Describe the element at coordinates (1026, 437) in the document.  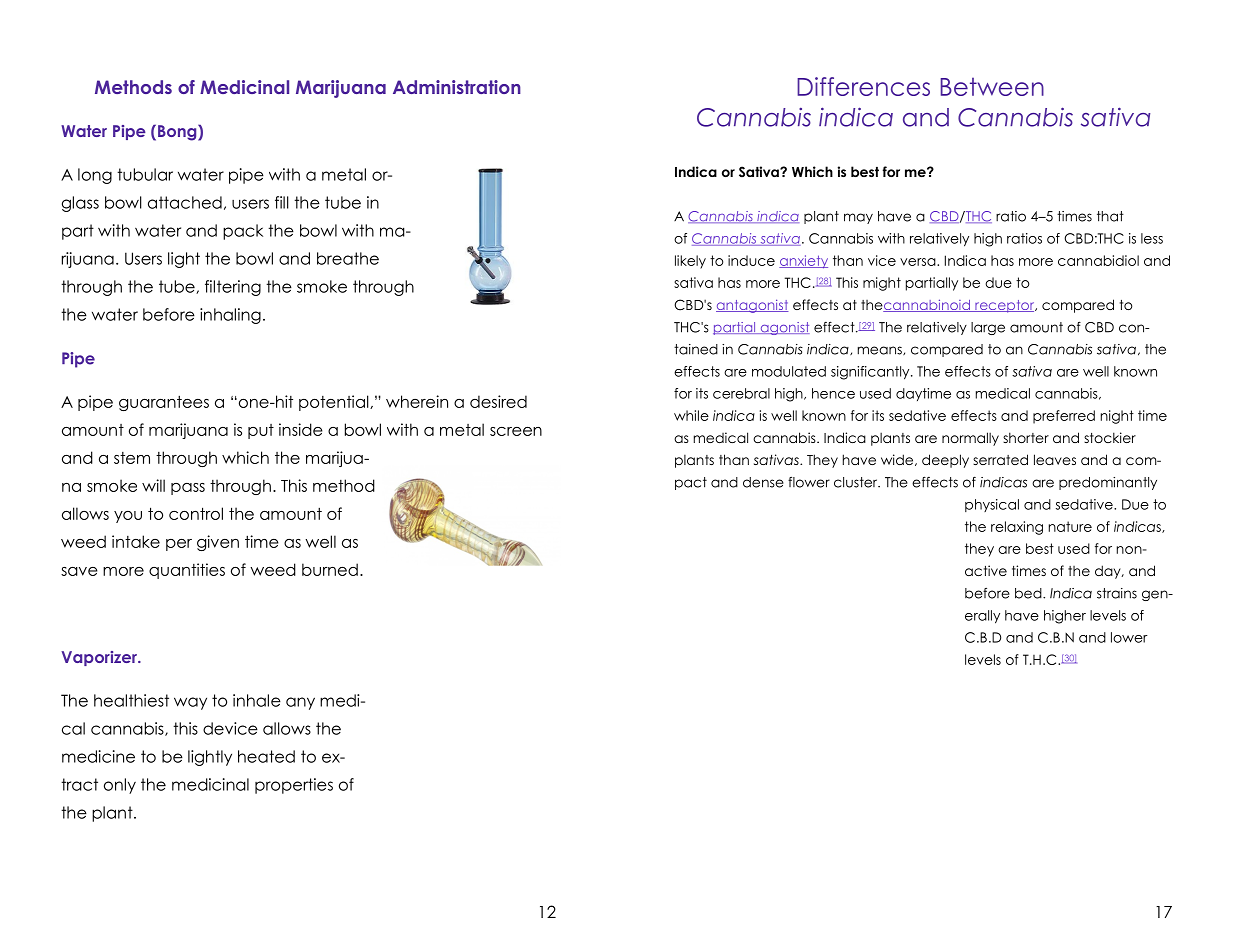
I see `shorter` at that location.
